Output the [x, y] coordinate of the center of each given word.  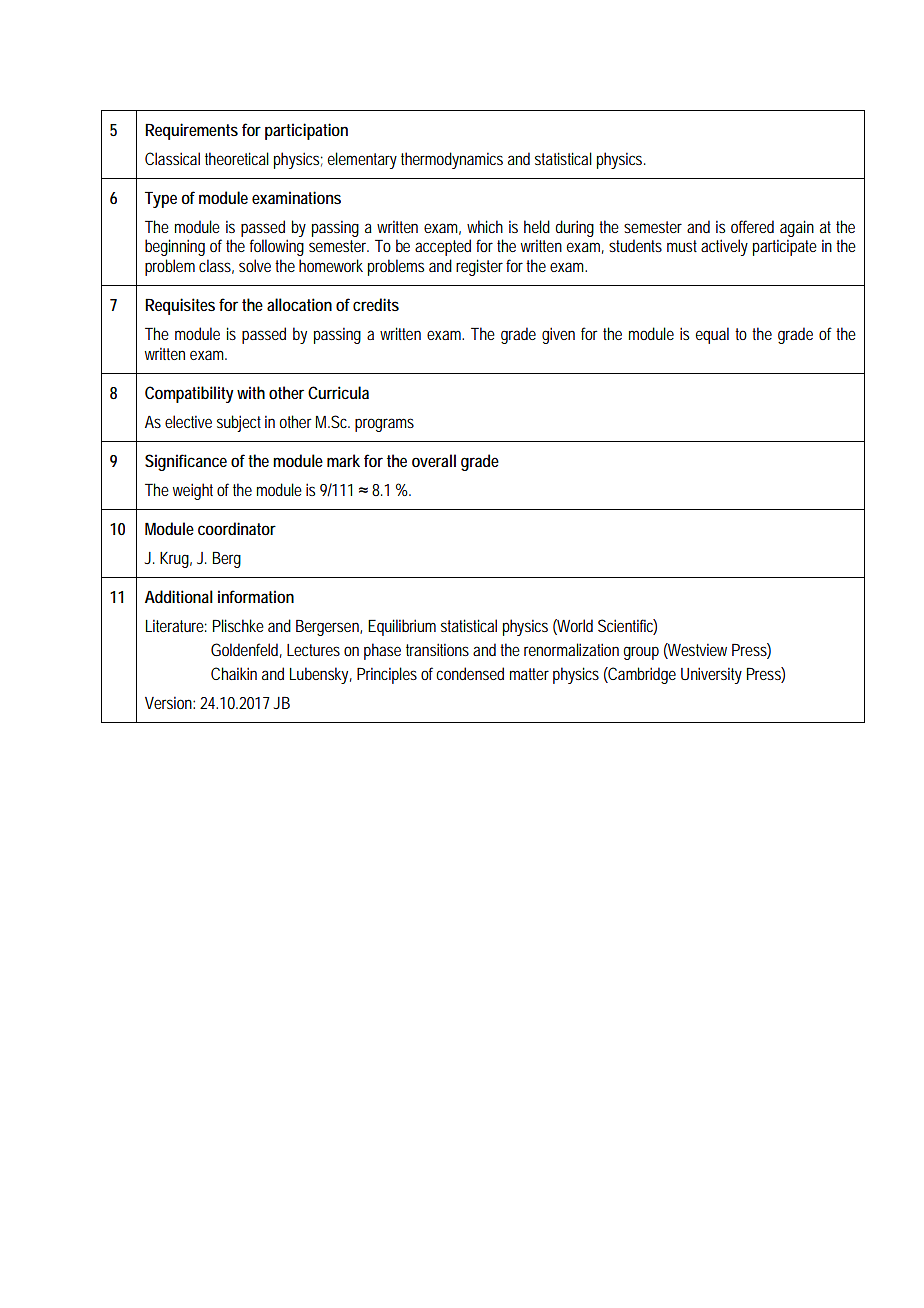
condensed [470, 673]
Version [170, 702]
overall [434, 460]
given [558, 335]
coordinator [237, 528]
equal [712, 335]
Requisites [180, 306]
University [711, 675]
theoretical [237, 158]
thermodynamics [452, 160]
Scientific [627, 626]
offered [752, 226]
